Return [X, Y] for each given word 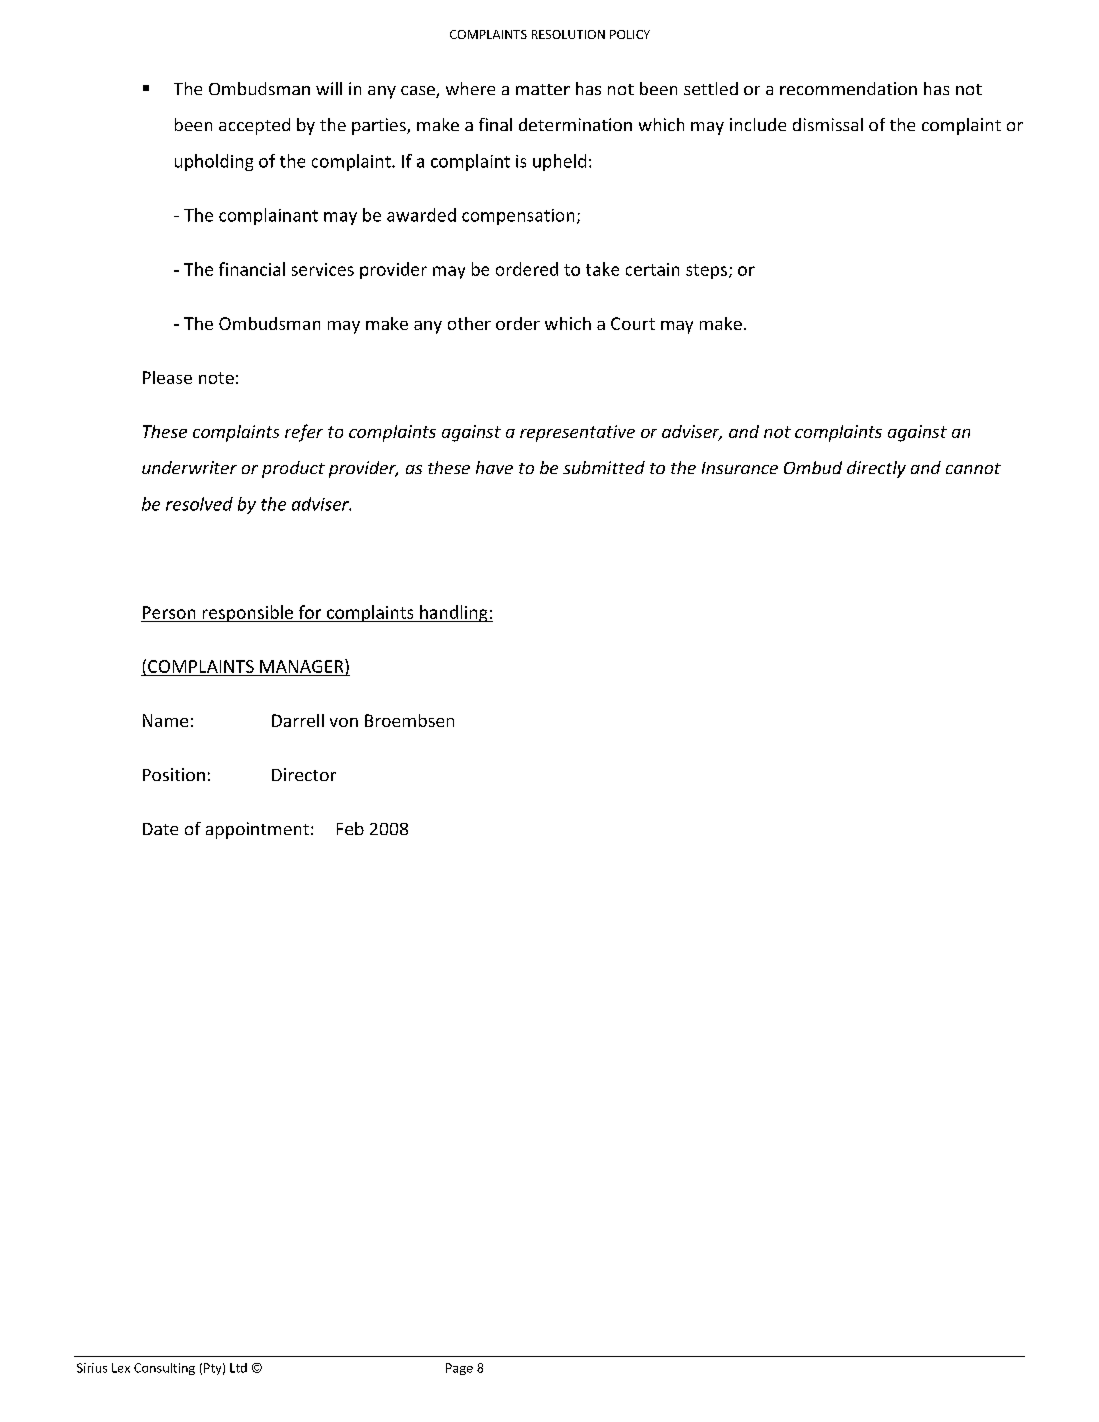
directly [876, 469]
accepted [254, 126]
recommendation [848, 88]
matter [543, 89]
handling [454, 613]
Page [459, 1369]
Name [165, 720]
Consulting [164, 1369]
